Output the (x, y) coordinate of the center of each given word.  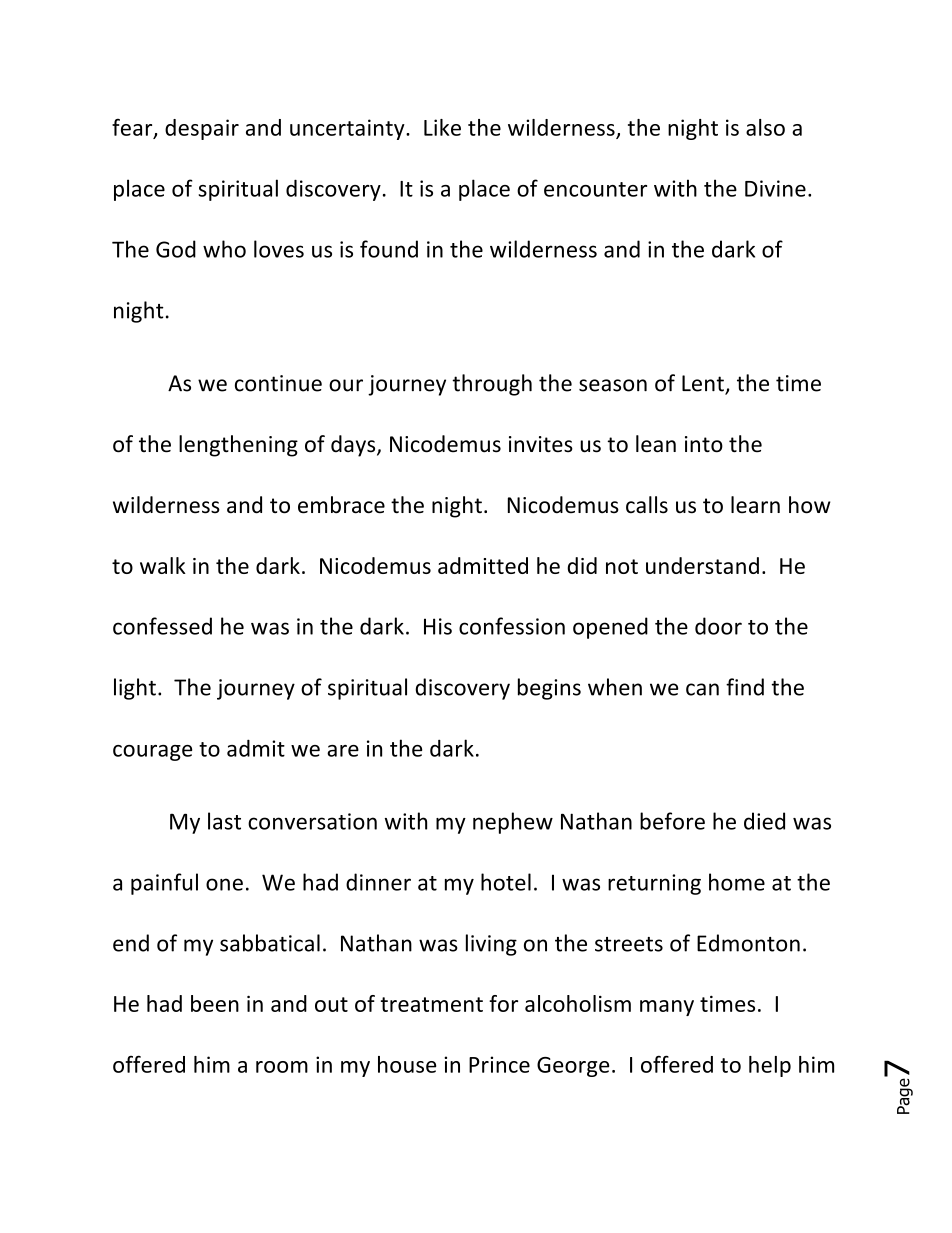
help (770, 1066)
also (765, 127)
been (215, 1003)
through (492, 385)
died (764, 821)
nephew (513, 823)
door (718, 626)
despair (202, 129)
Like (442, 127)
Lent (704, 384)
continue (278, 383)
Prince (499, 1064)
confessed (162, 626)
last (224, 821)
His (438, 626)
